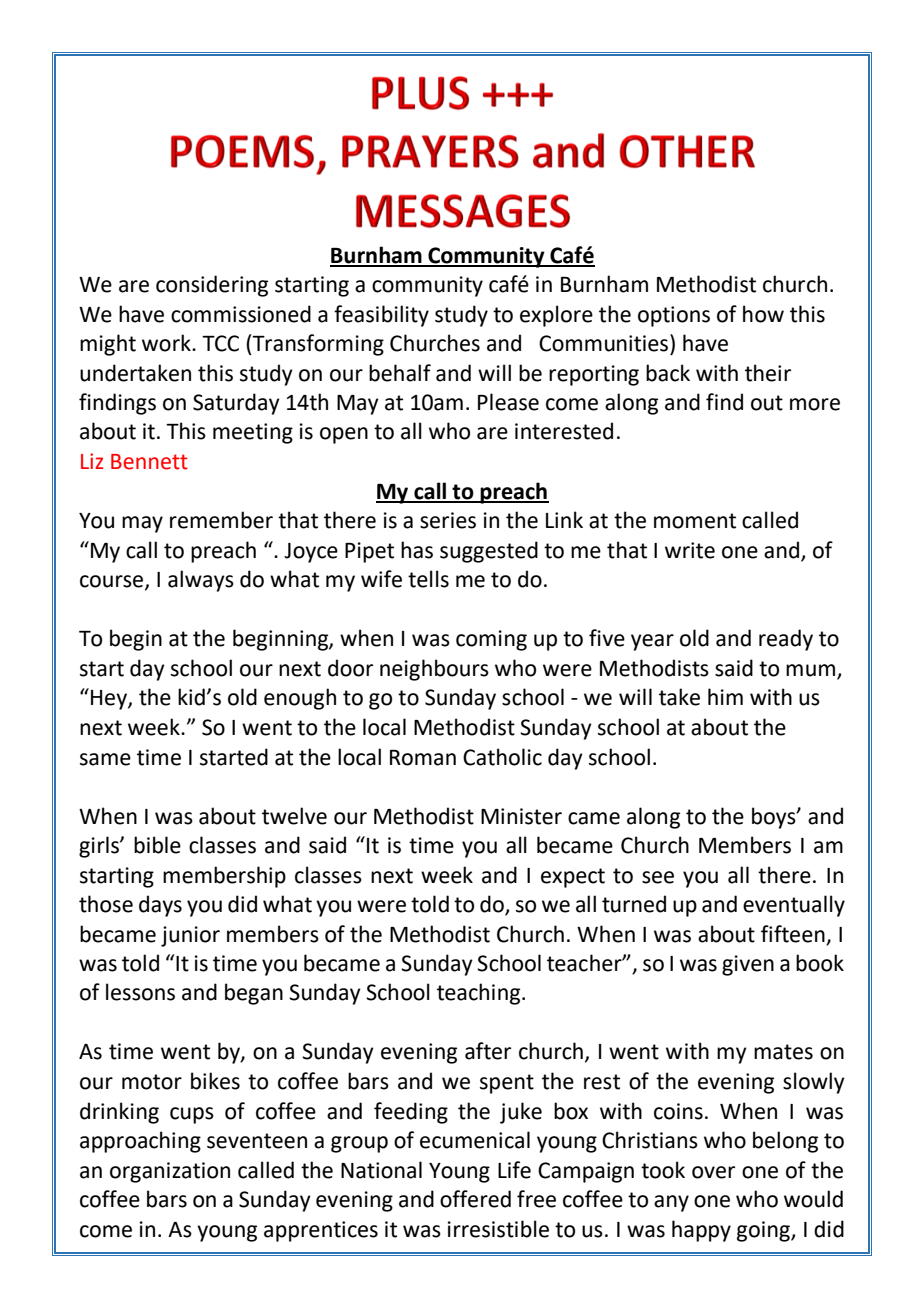 The width and height of the document is (924, 1308). What do you see at coordinates (201, 581) in the document?
I see `always` at bounding box center [201, 581].
